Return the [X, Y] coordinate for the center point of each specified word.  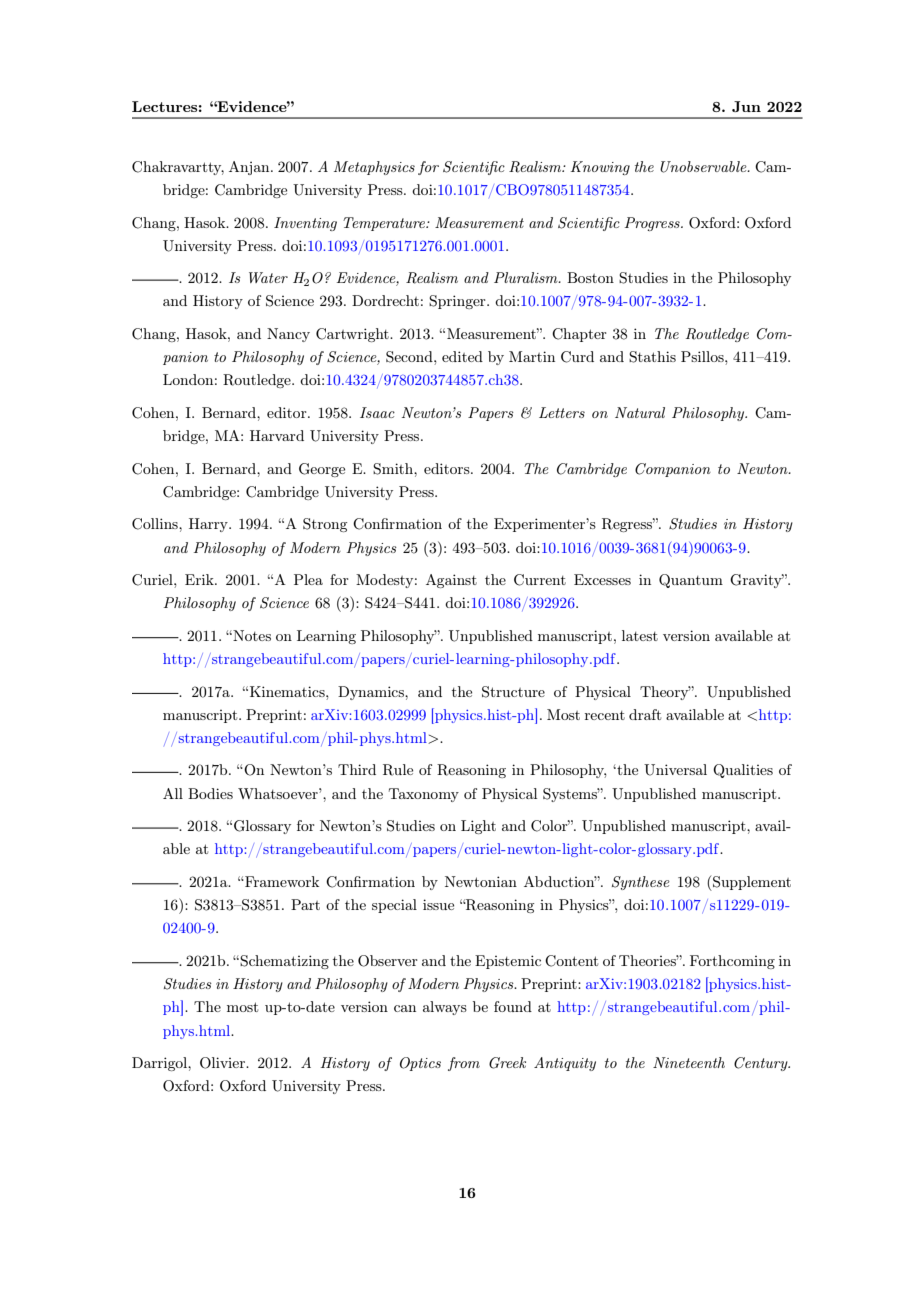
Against [451, 581]
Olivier [224, 1063]
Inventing [305, 224]
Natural [640, 412]
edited [462, 356]
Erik [200, 579]
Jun [746, 106]
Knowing [600, 168]
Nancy [288, 335]
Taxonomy [424, 795]
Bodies [210, 793]
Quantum [691, 581]
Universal [675, 770]
